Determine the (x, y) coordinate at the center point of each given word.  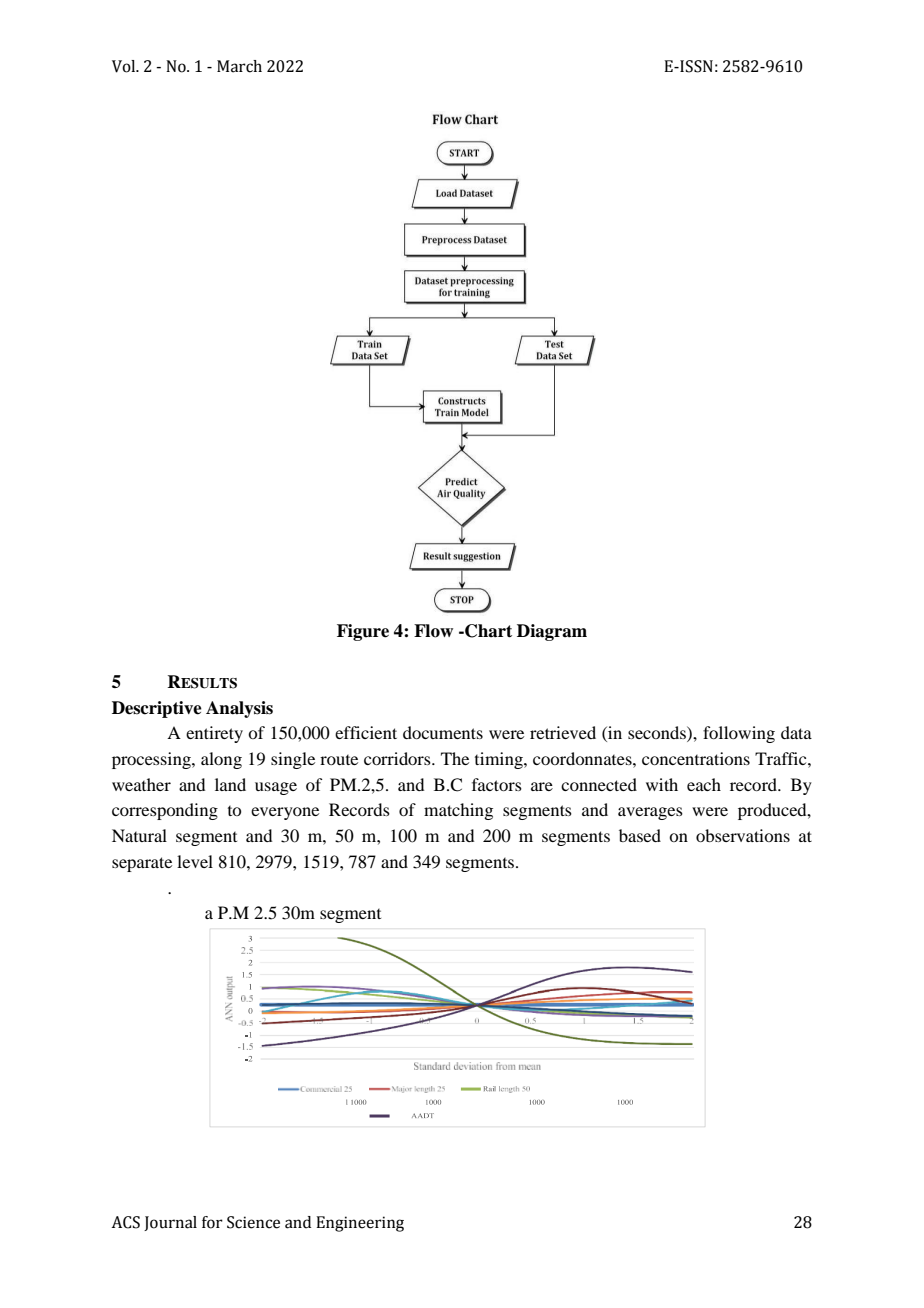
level (195, 861)
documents (443, 732)
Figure (363, 632)
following (739, 734)
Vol (125, 66)
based (640, 835)
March (239, 66)
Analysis (239, 709)
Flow (433, 631)
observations (743, 835)
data (796, 732)
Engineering (360, 1224)
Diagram (552, 632)
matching (458, 811)
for (212, 1222)
